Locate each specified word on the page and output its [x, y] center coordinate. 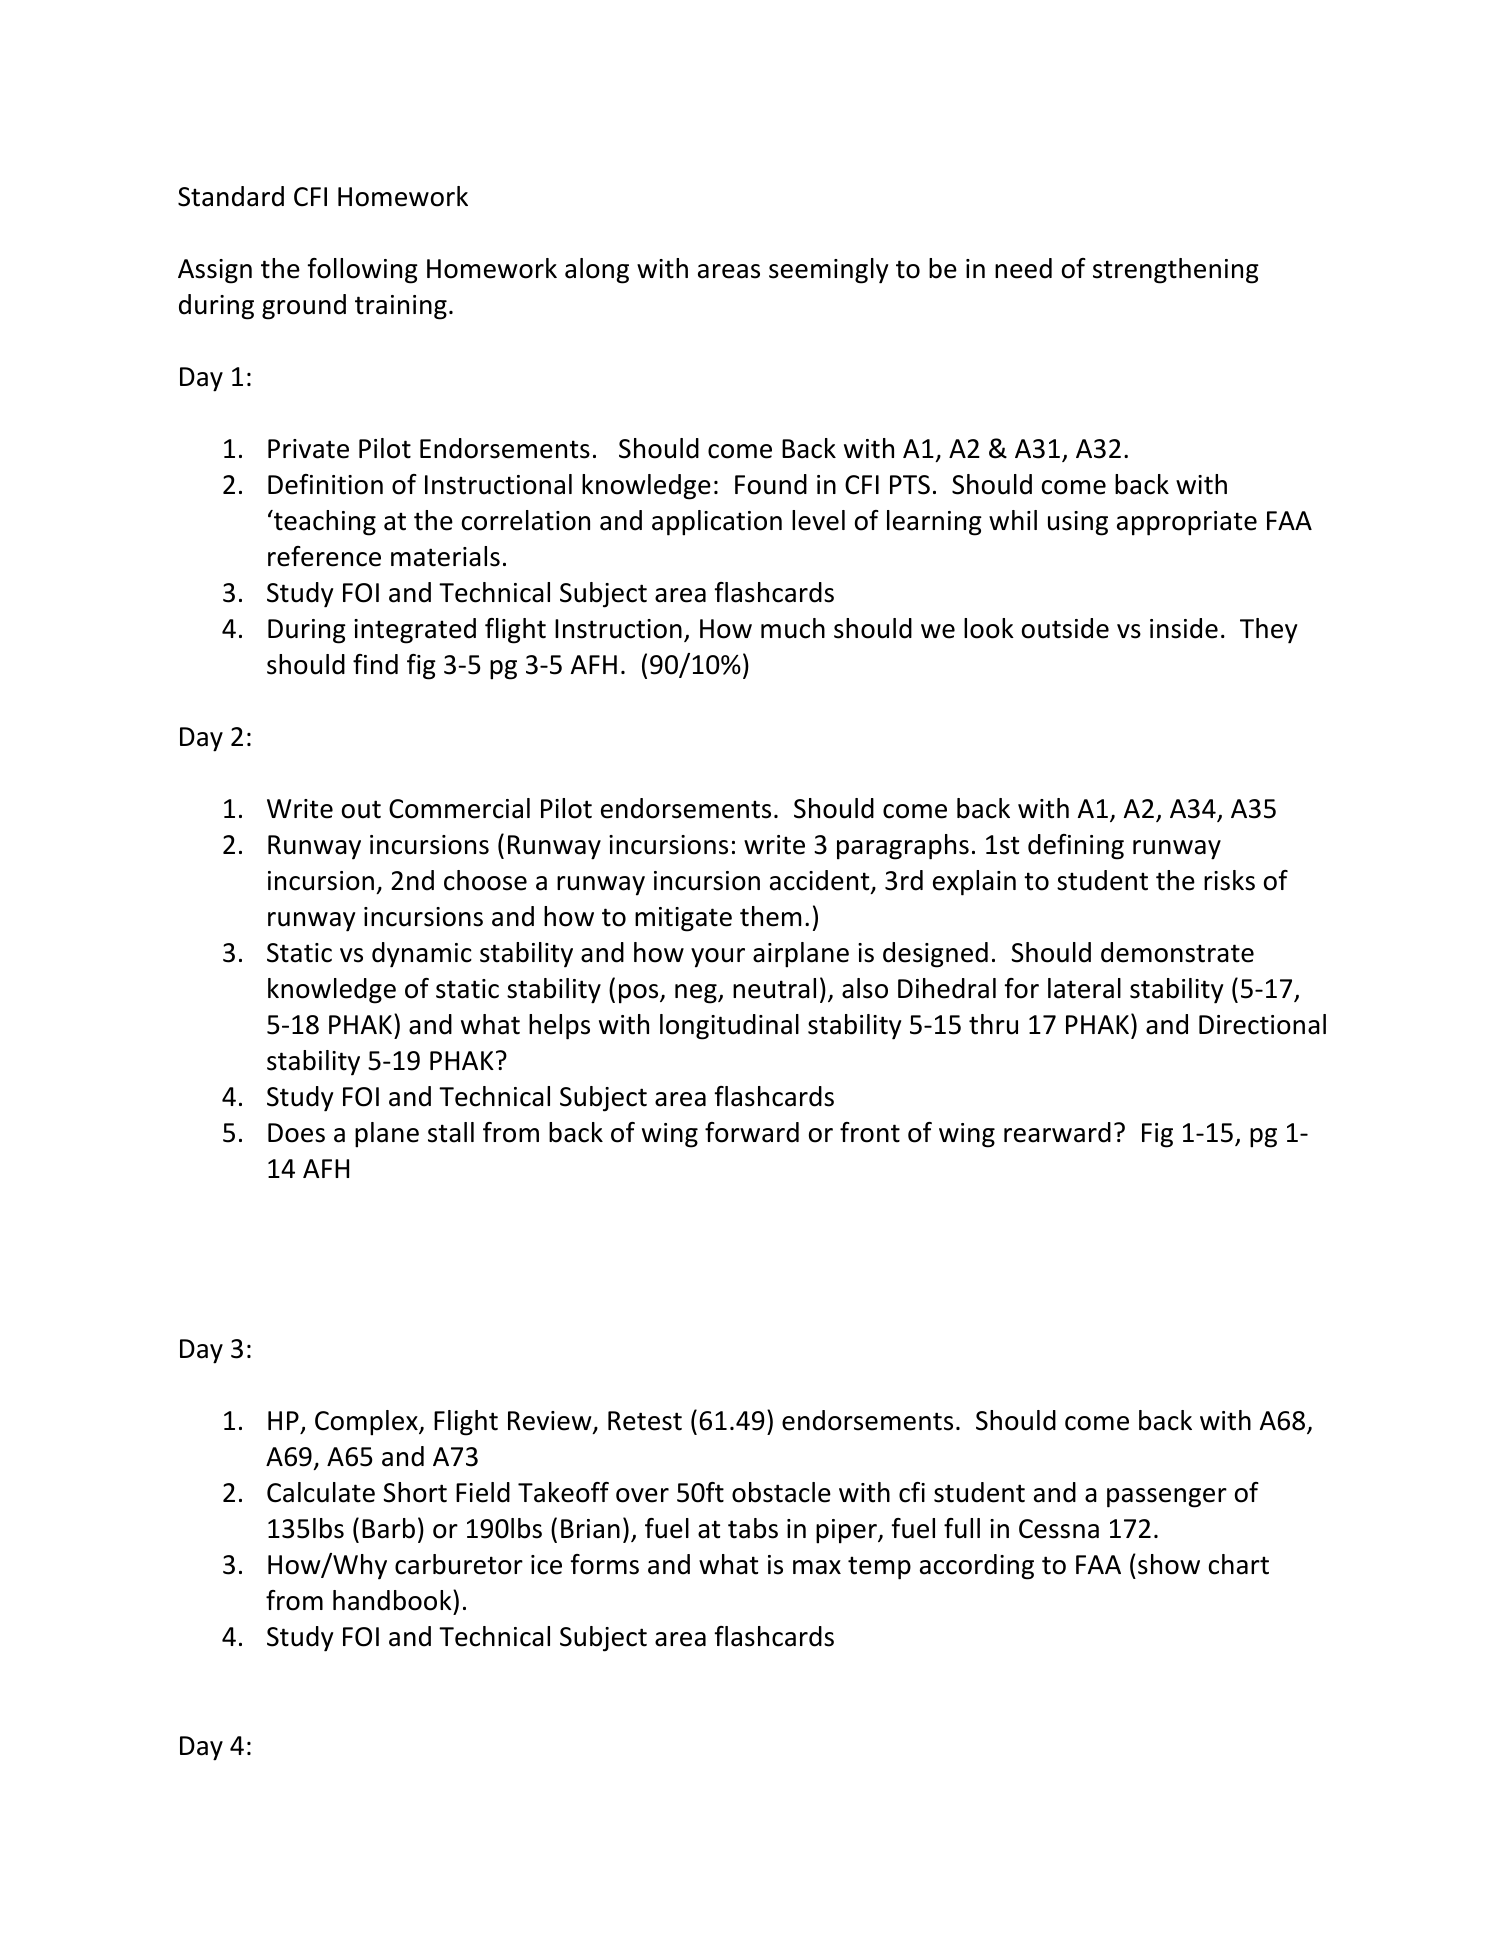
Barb [388, 1528]
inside [1184, 628]
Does [296, 1133]
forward [752, 1132]
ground [304, 307]
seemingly [828, 271]
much [793, 628]
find [375, 664]
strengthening [1176, 271]
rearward [1057, 1132]
